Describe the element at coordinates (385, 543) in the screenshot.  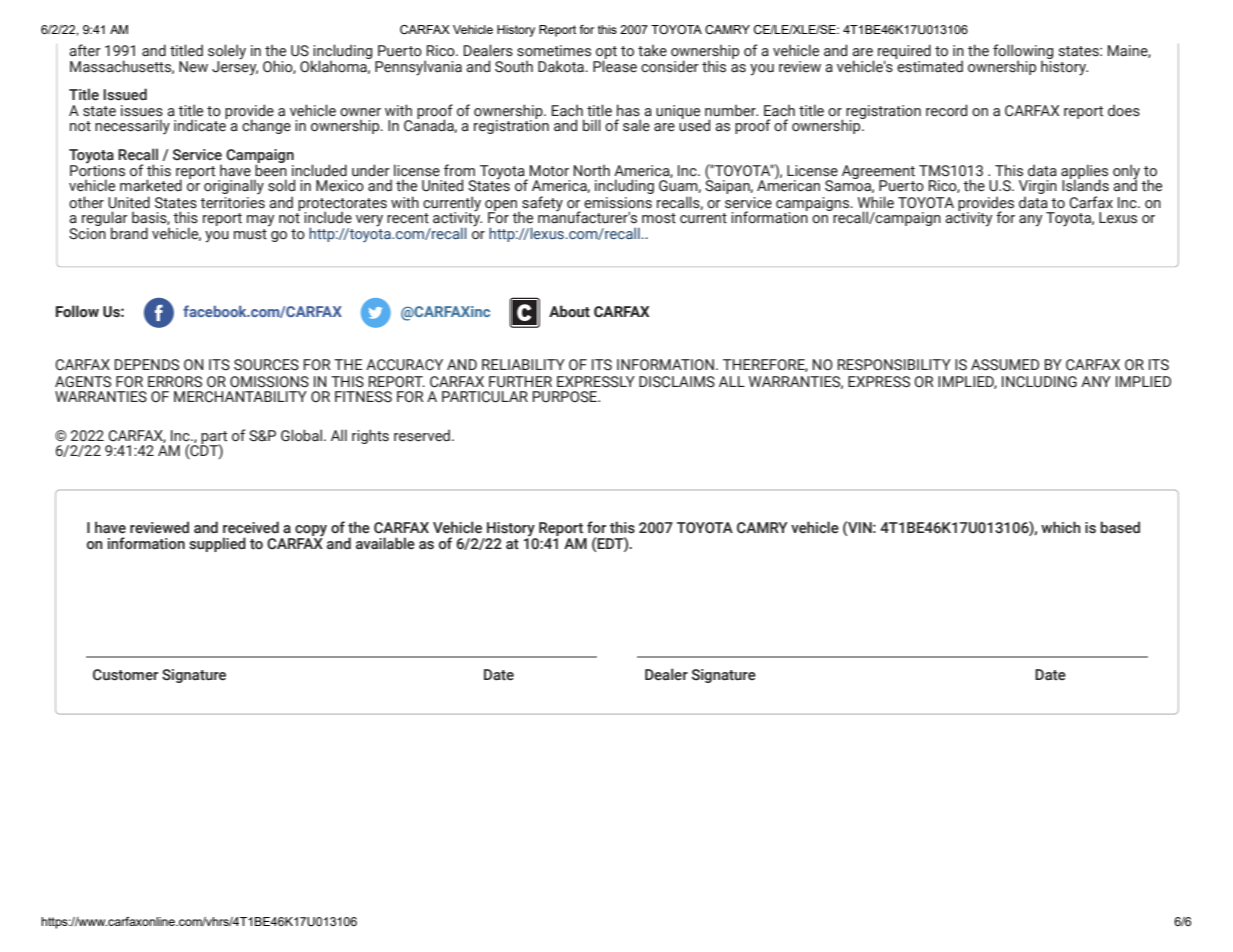
I see `available` at that location.
